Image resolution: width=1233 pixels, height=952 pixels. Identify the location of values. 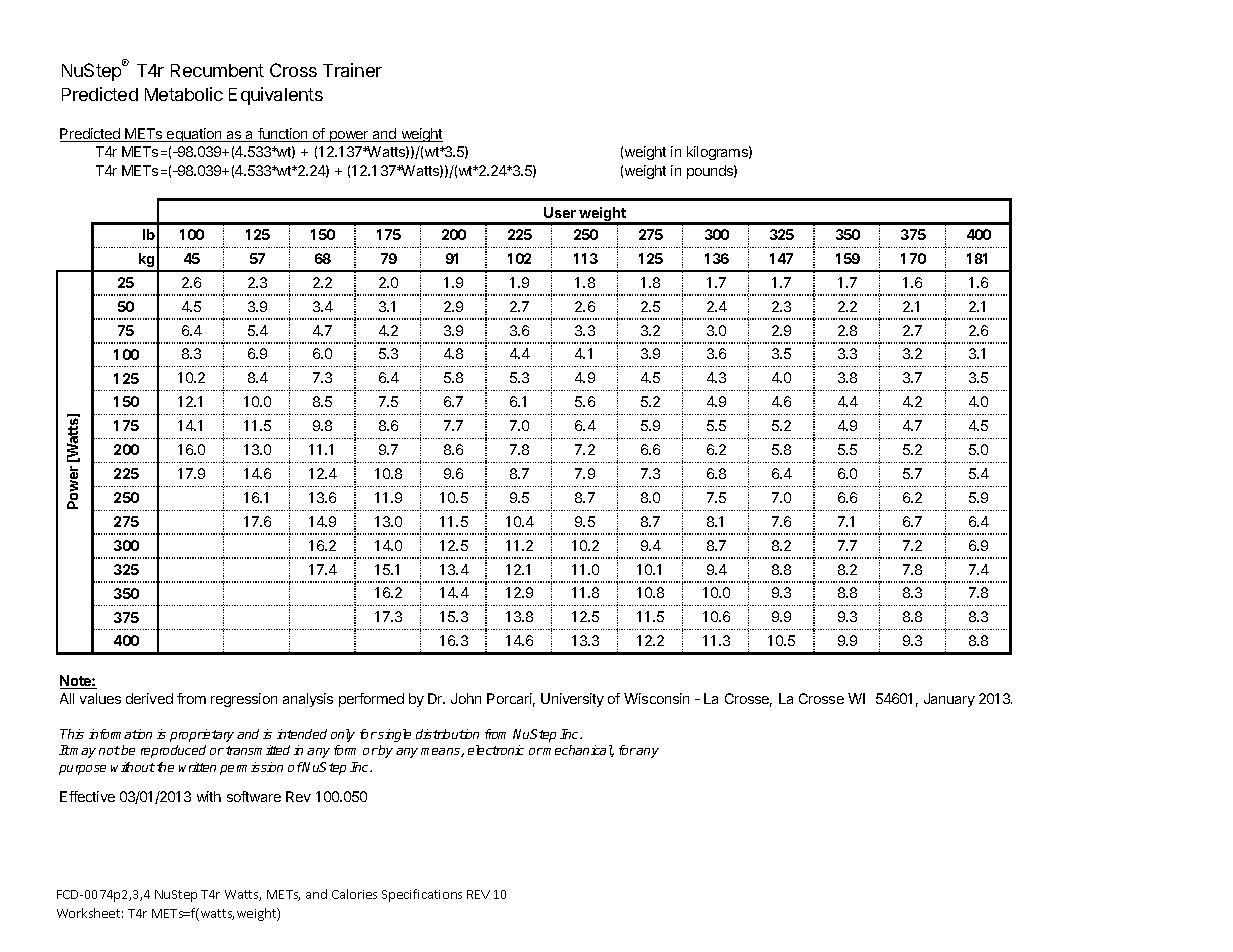
(100, 698).
